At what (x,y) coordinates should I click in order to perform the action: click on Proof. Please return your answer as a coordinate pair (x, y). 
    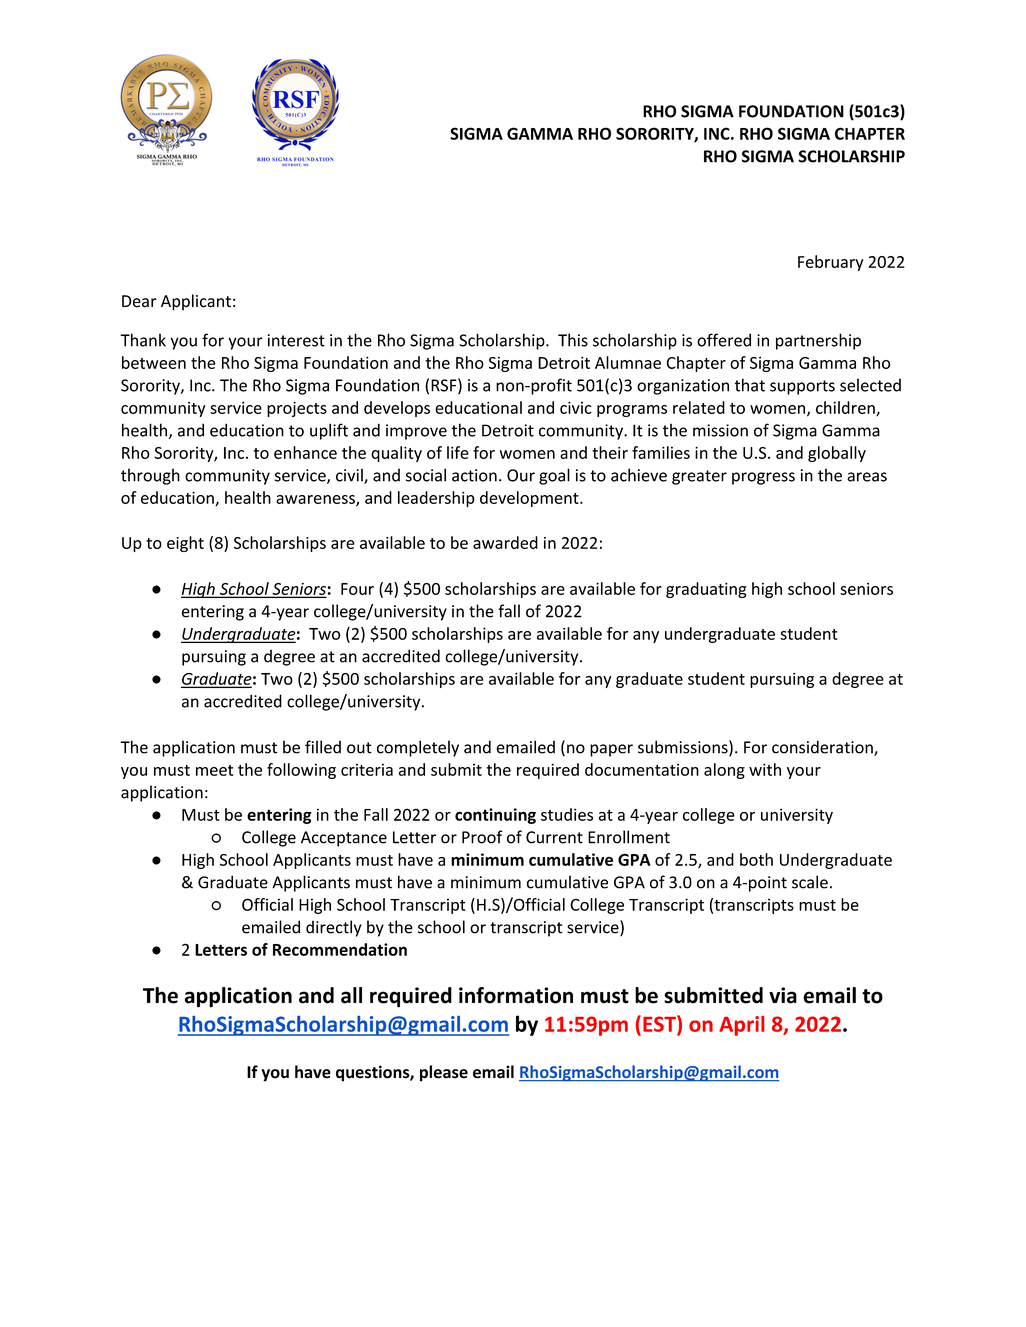
    Looking at the image, I should click on (482, 837).
